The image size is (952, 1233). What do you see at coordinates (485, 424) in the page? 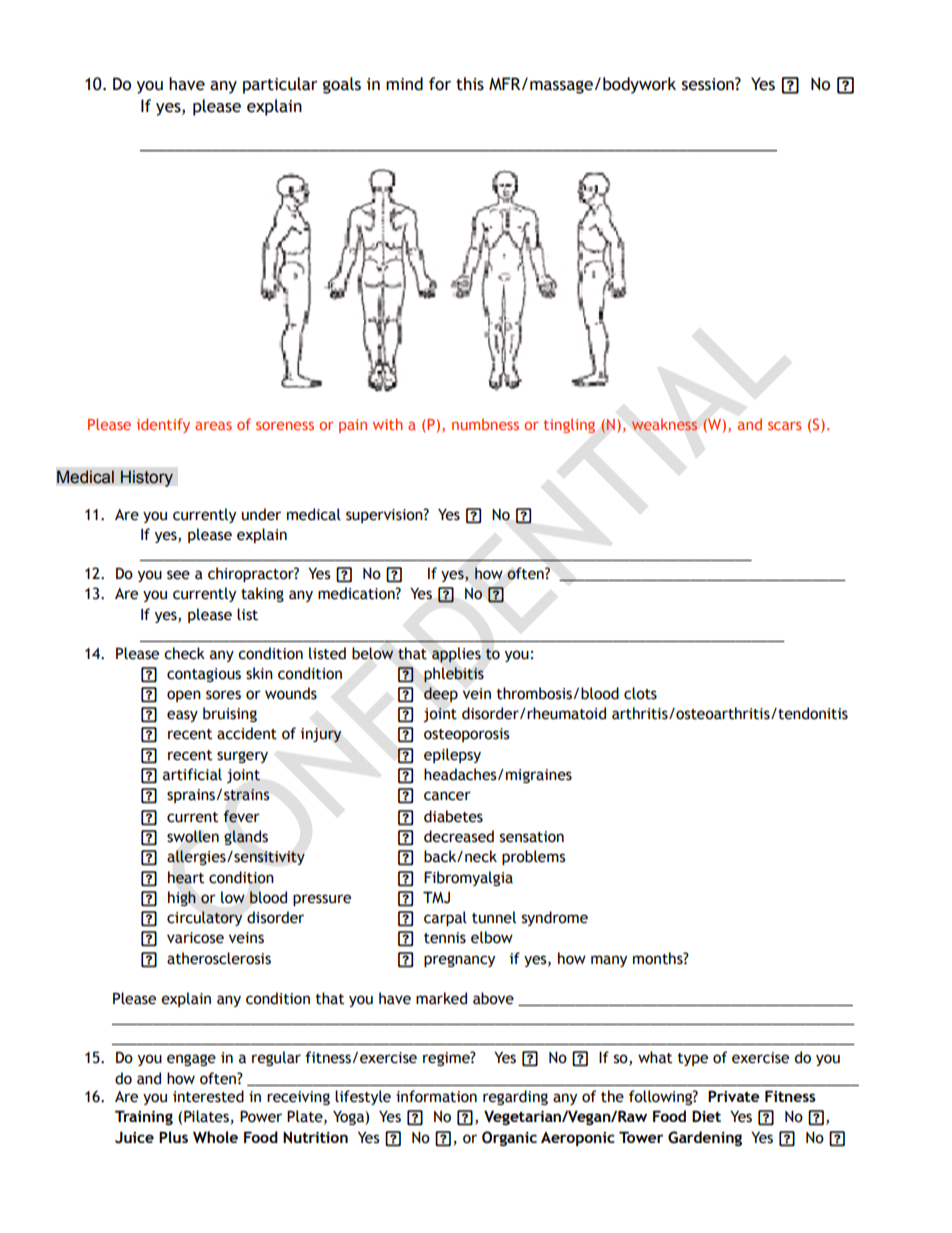
I see `numbness` at bounding box center [485, 424].
